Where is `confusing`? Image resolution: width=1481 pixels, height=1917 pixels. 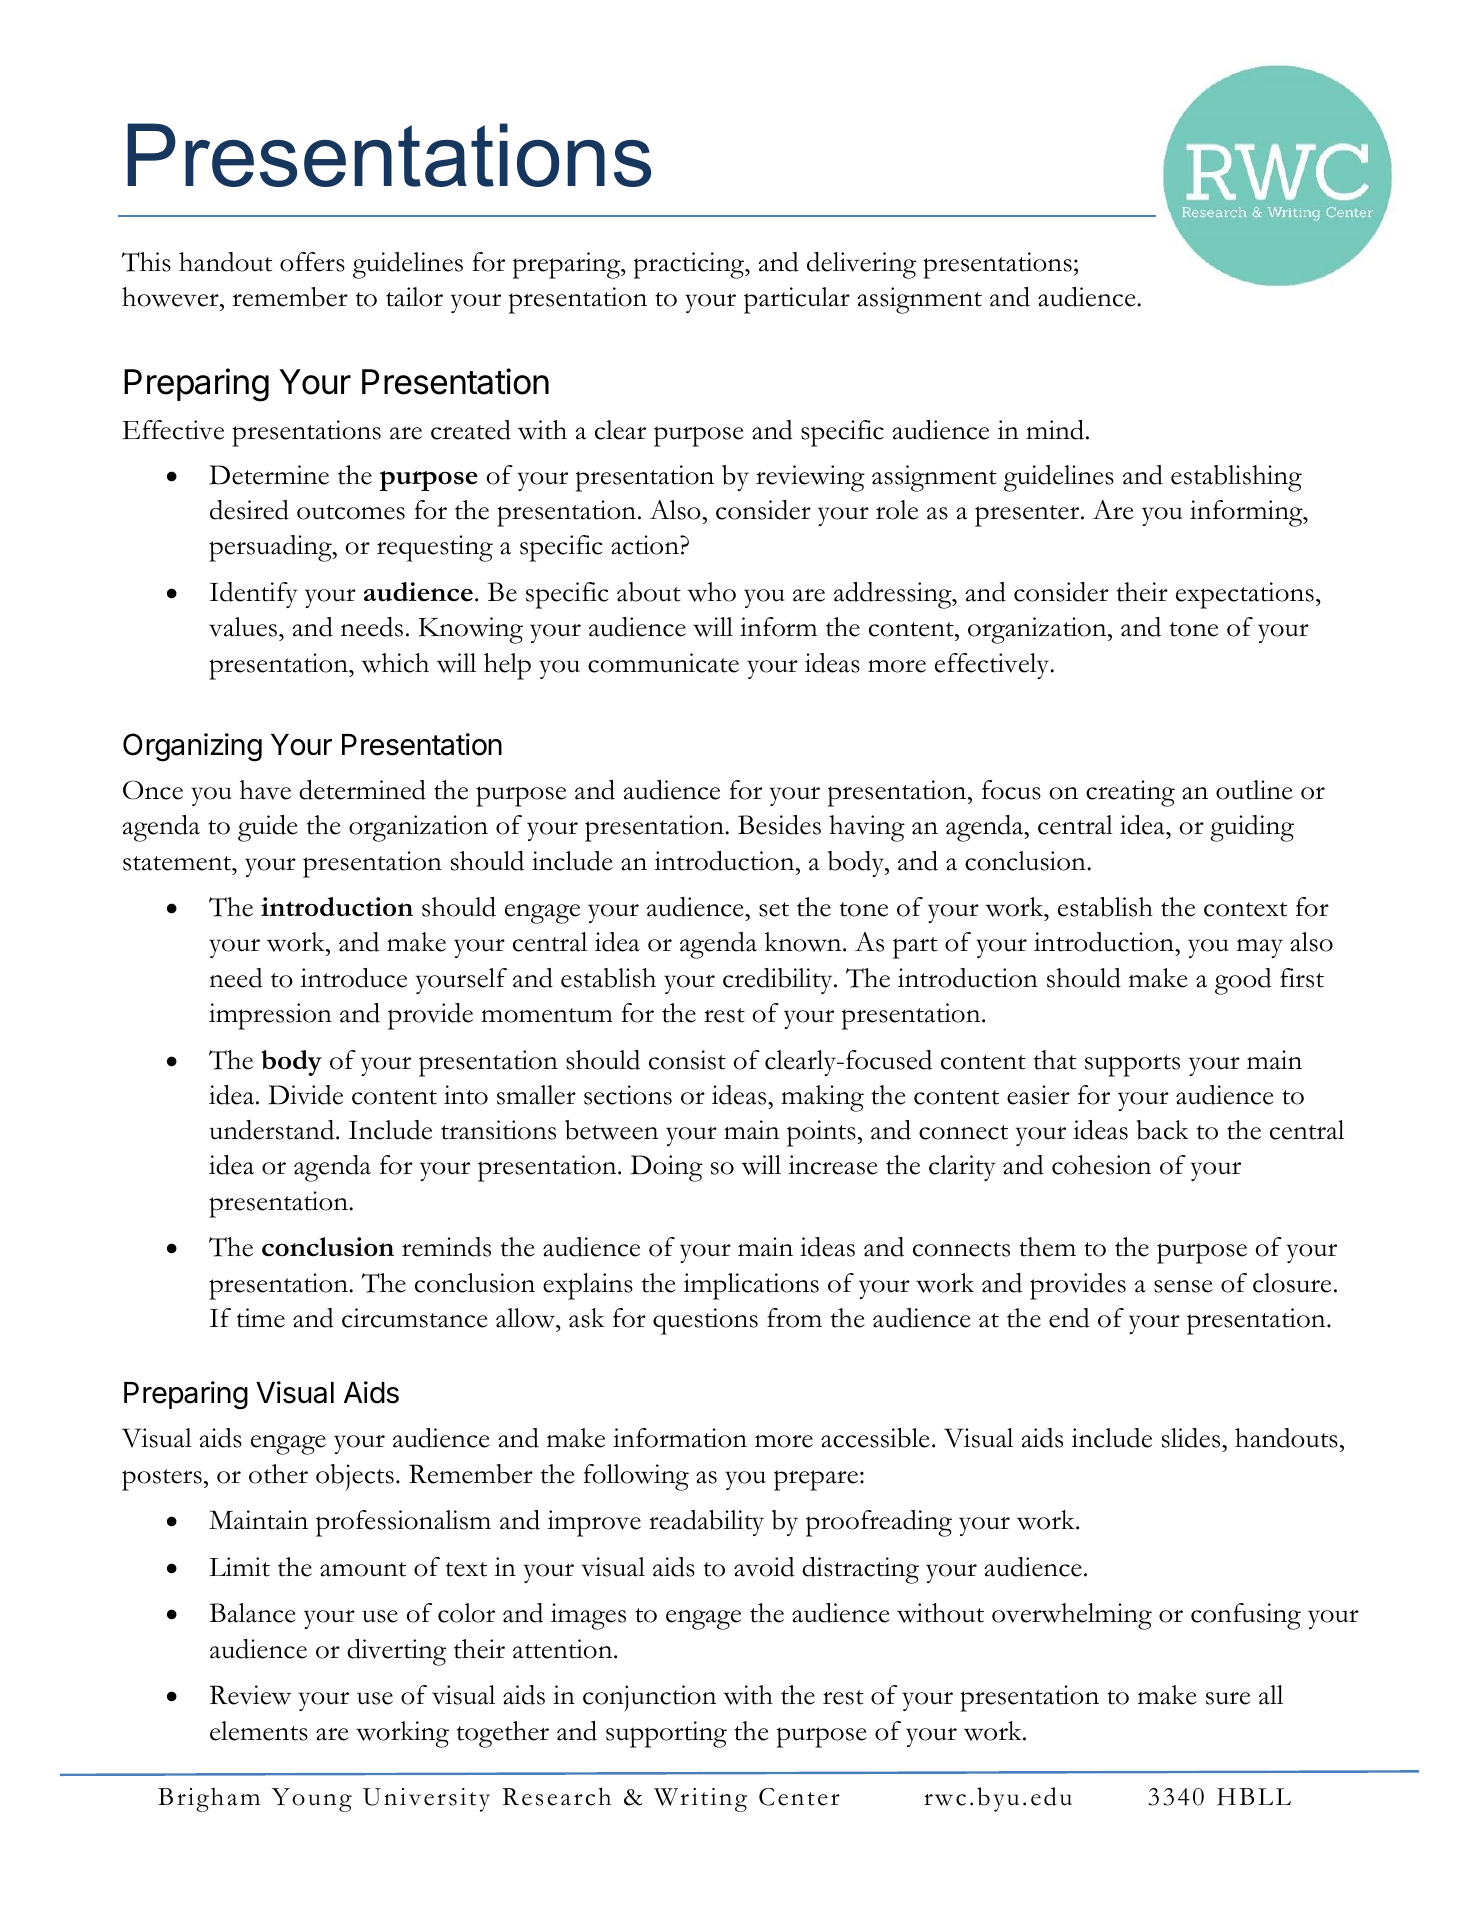 confusing is located at coordinates (1246, 1616).
